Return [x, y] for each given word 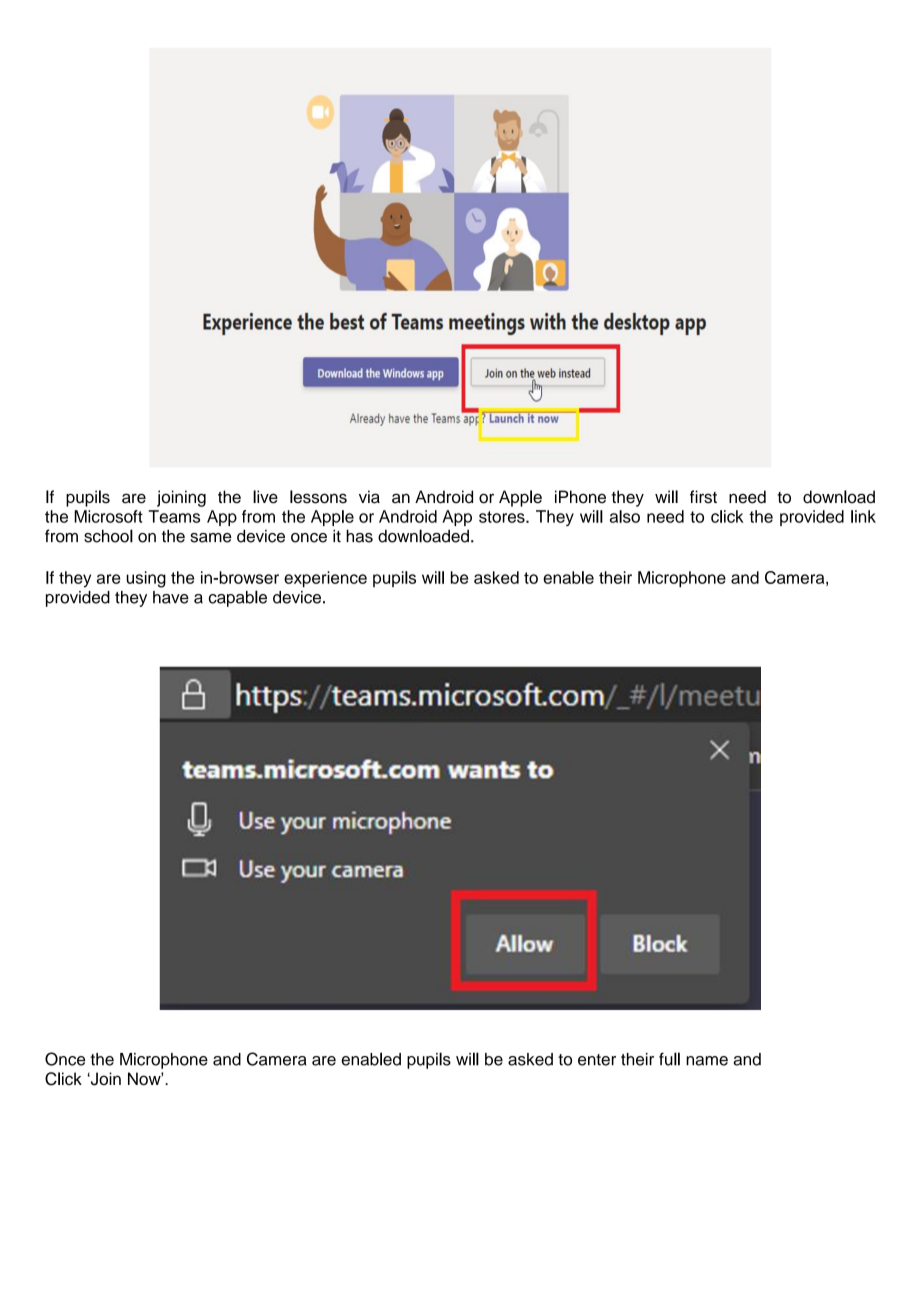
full [669, 1059]
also [625, 516]
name [707, 1061]
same [211, 538]
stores [503, 517]
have [171, 597]
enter [597, 1060]
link [863, 516]
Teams [174, 516]
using [146, 579]
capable [238, 598]
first [703, 497]
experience [325, 579]
